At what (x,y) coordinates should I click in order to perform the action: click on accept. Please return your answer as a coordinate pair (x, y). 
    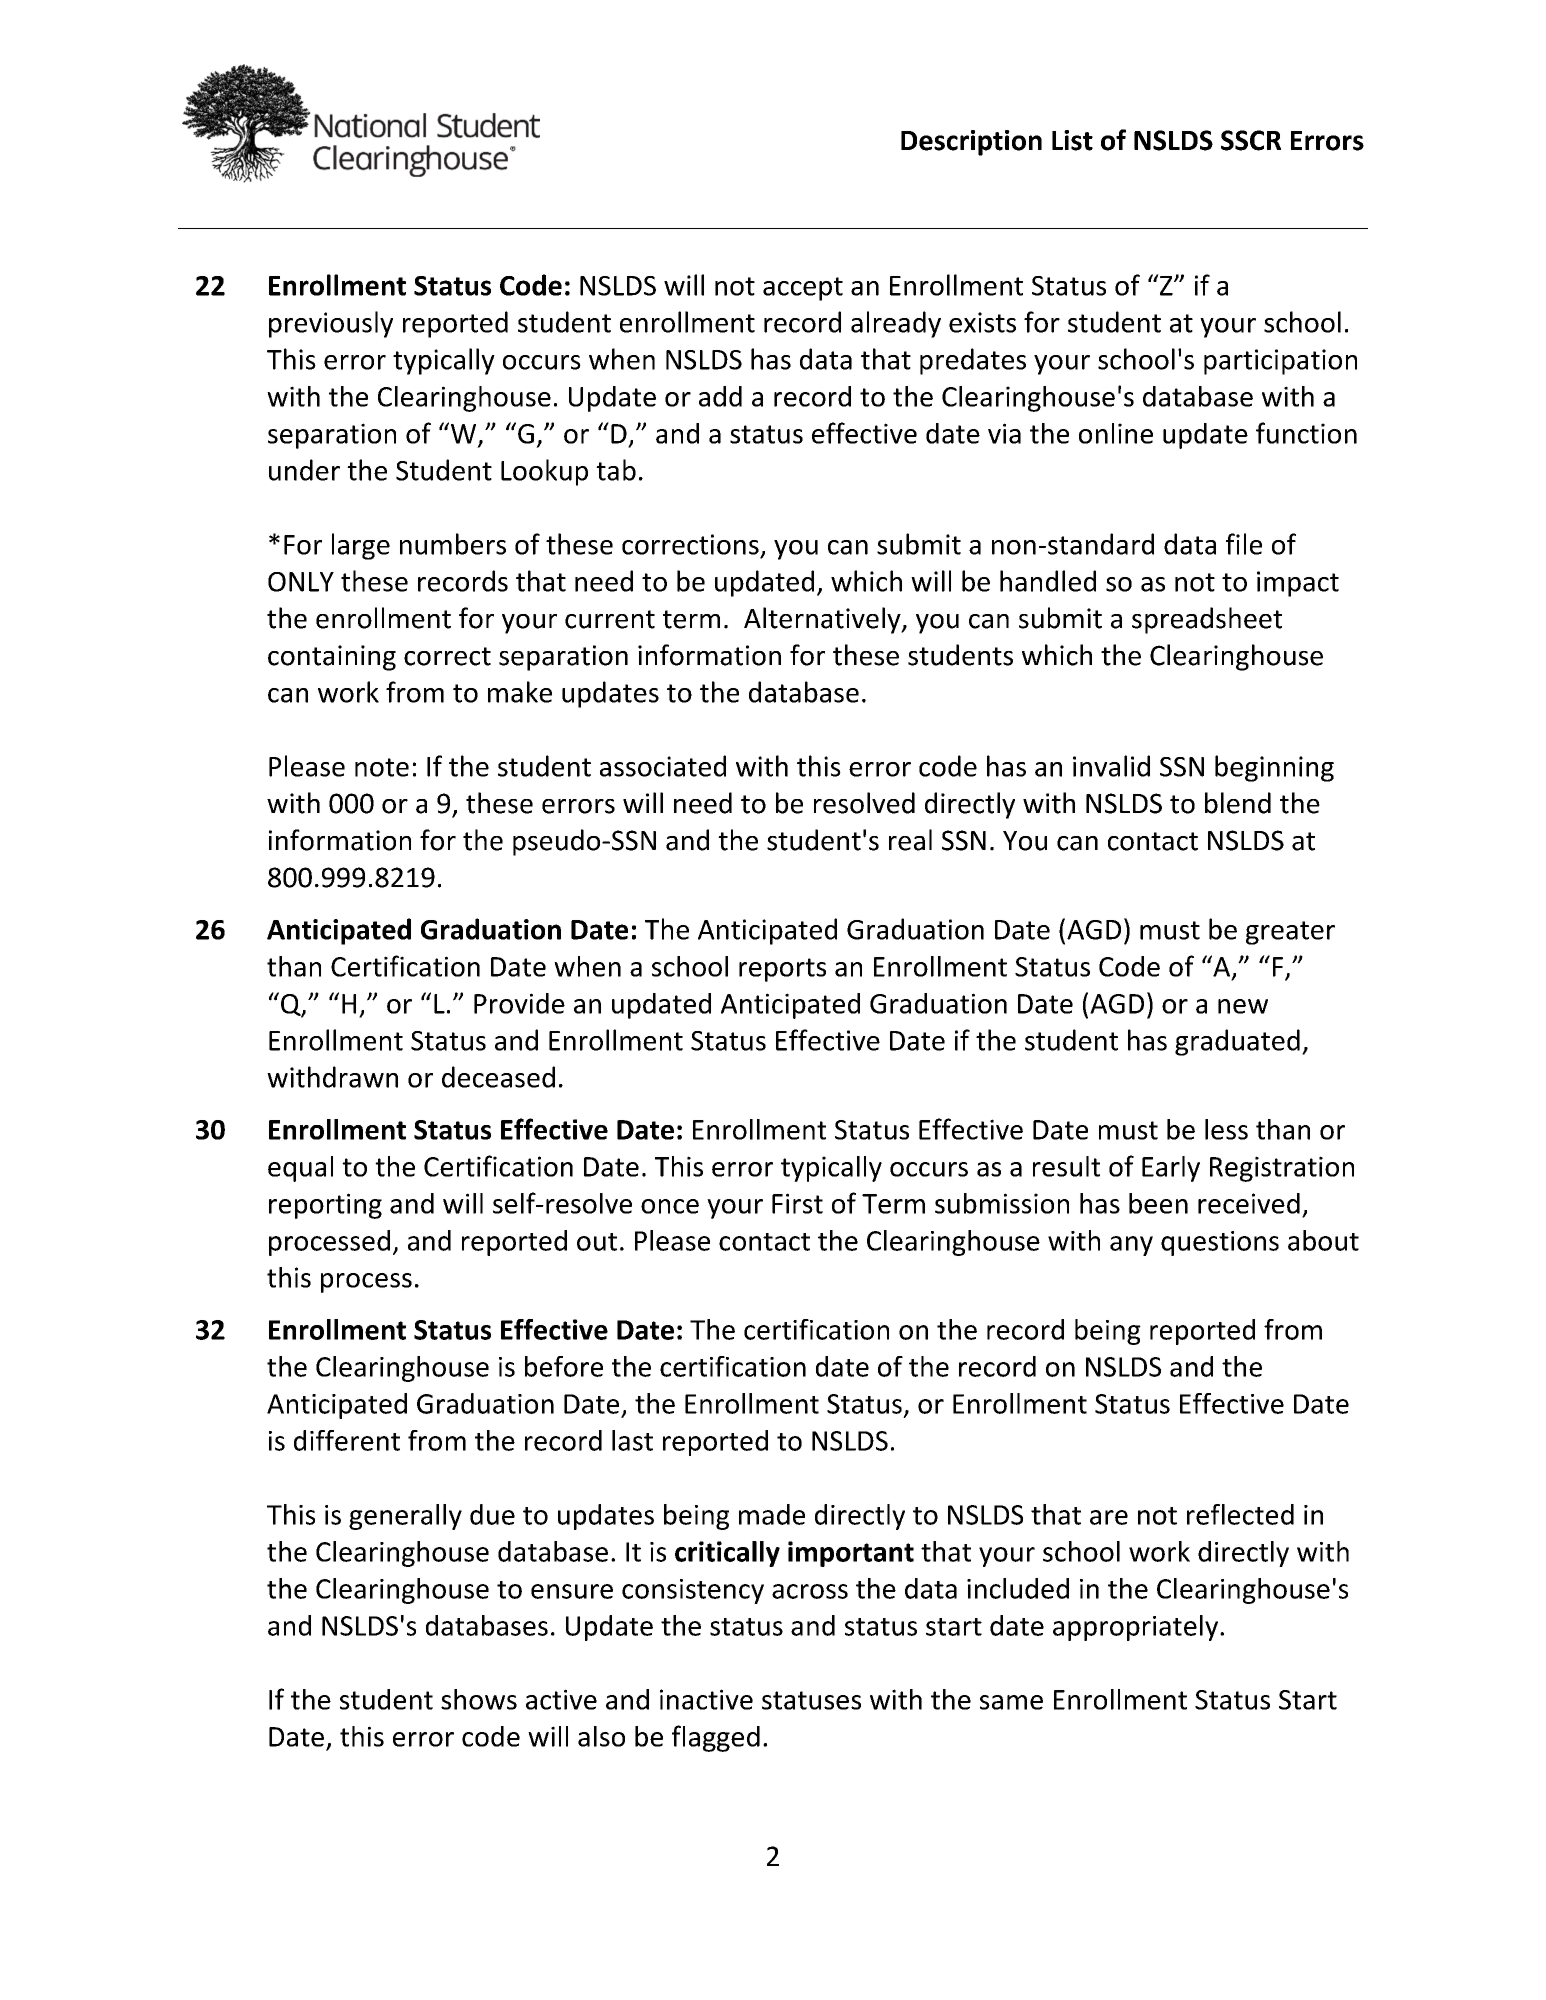
    Looking at the image, I should click on (803, 289).
